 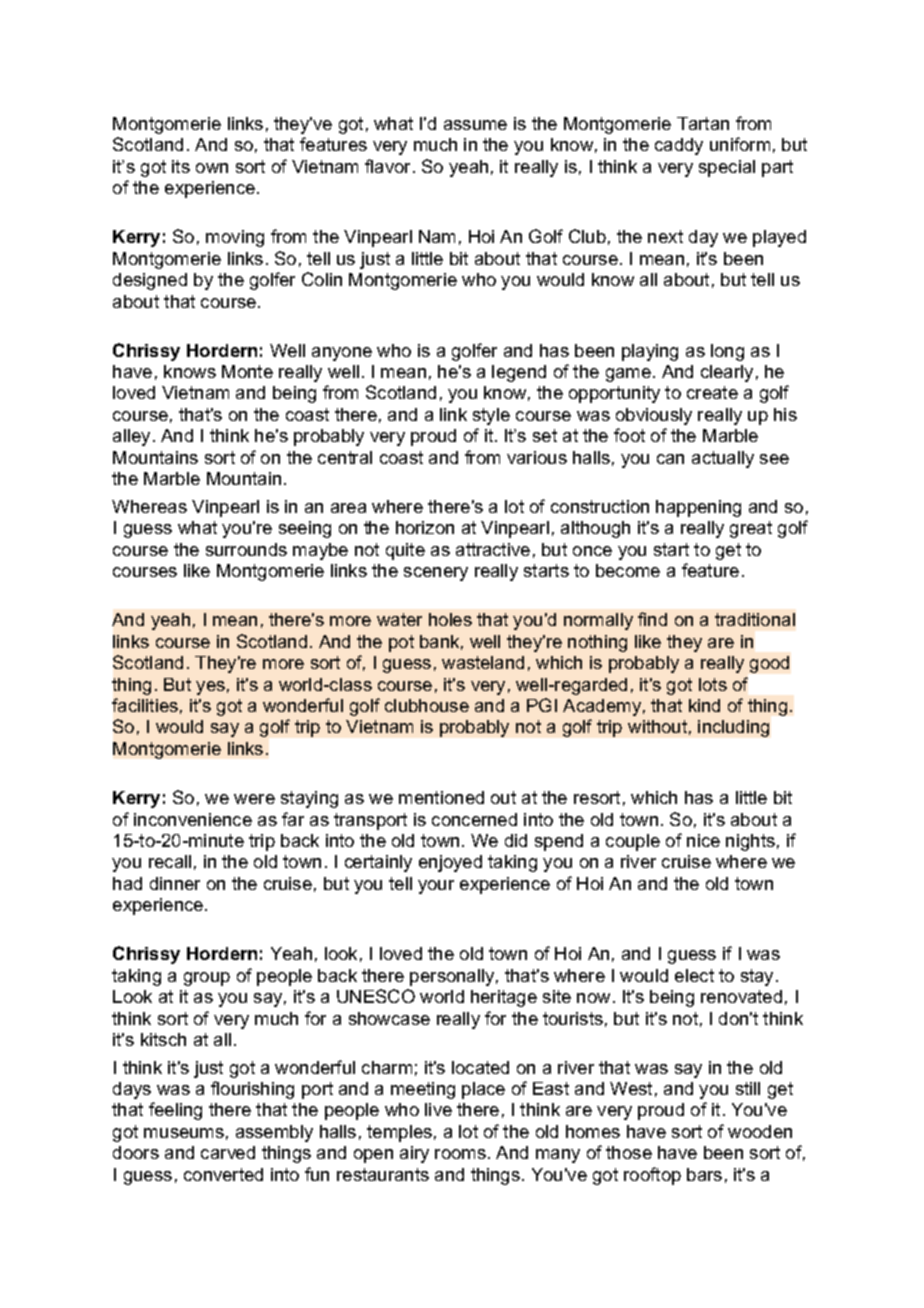 What do you see at coordinates (703, 840) in the screenshot?
I see `nice` at bounding box center [703, 840].
